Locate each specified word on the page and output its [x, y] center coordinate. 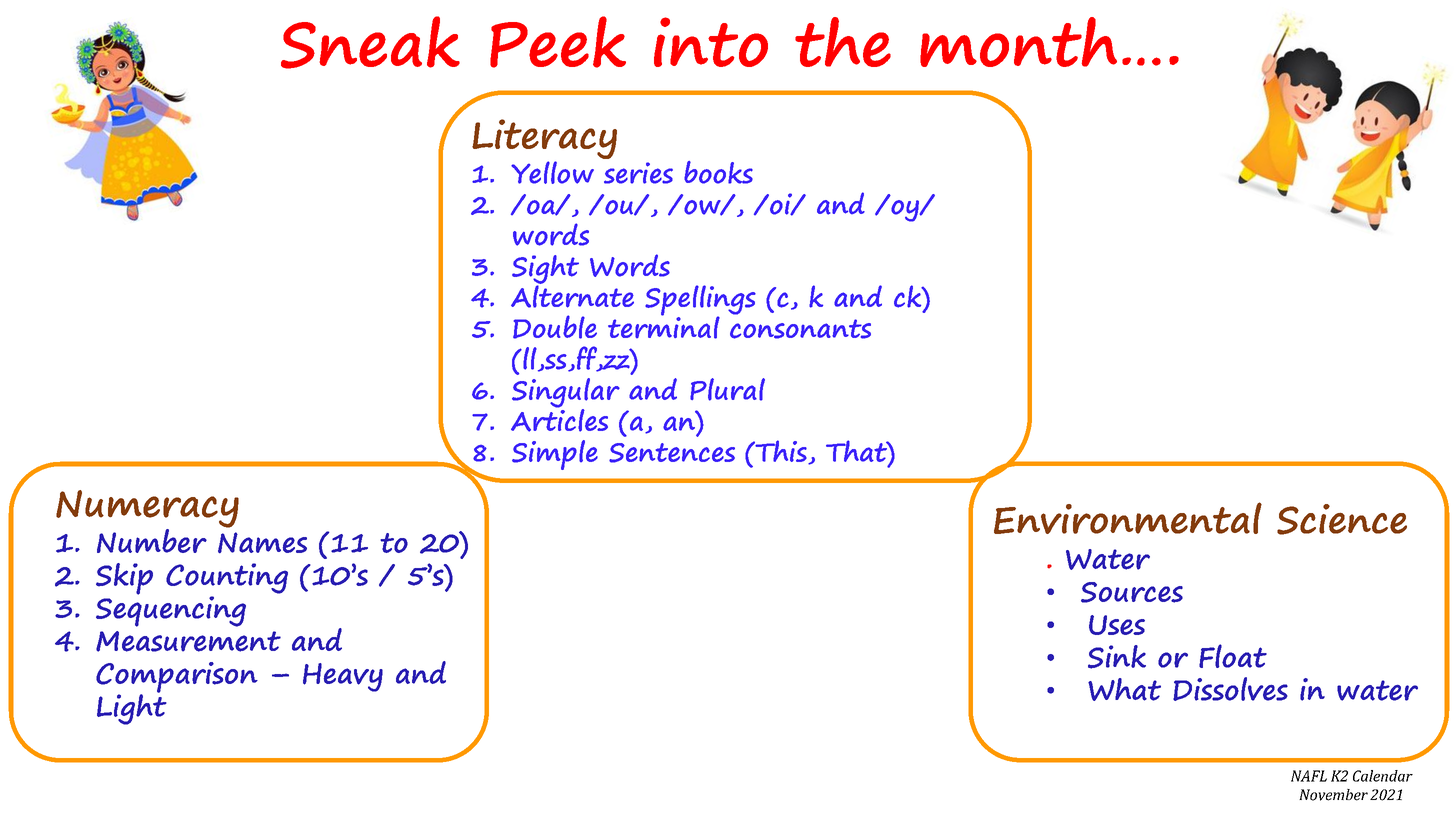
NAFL [1309, 776]
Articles [559, 419]
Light [132, 708]
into [711, 42]
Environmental [1128, 518]
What [1124, 689]
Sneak [370, 42]
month [1018, 42]
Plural [727, 389]
